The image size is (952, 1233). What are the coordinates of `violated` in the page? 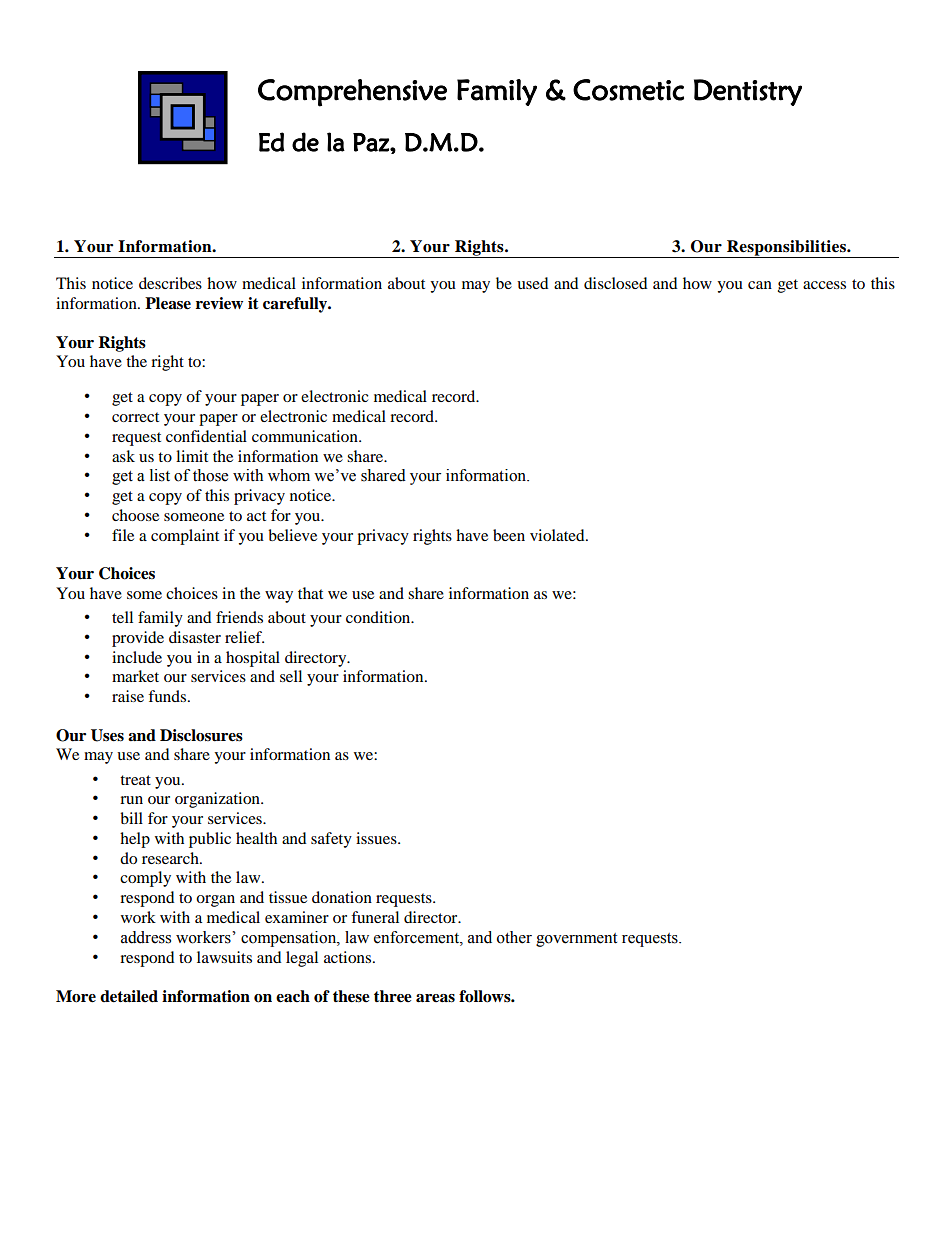 It's located at (558, 535).
